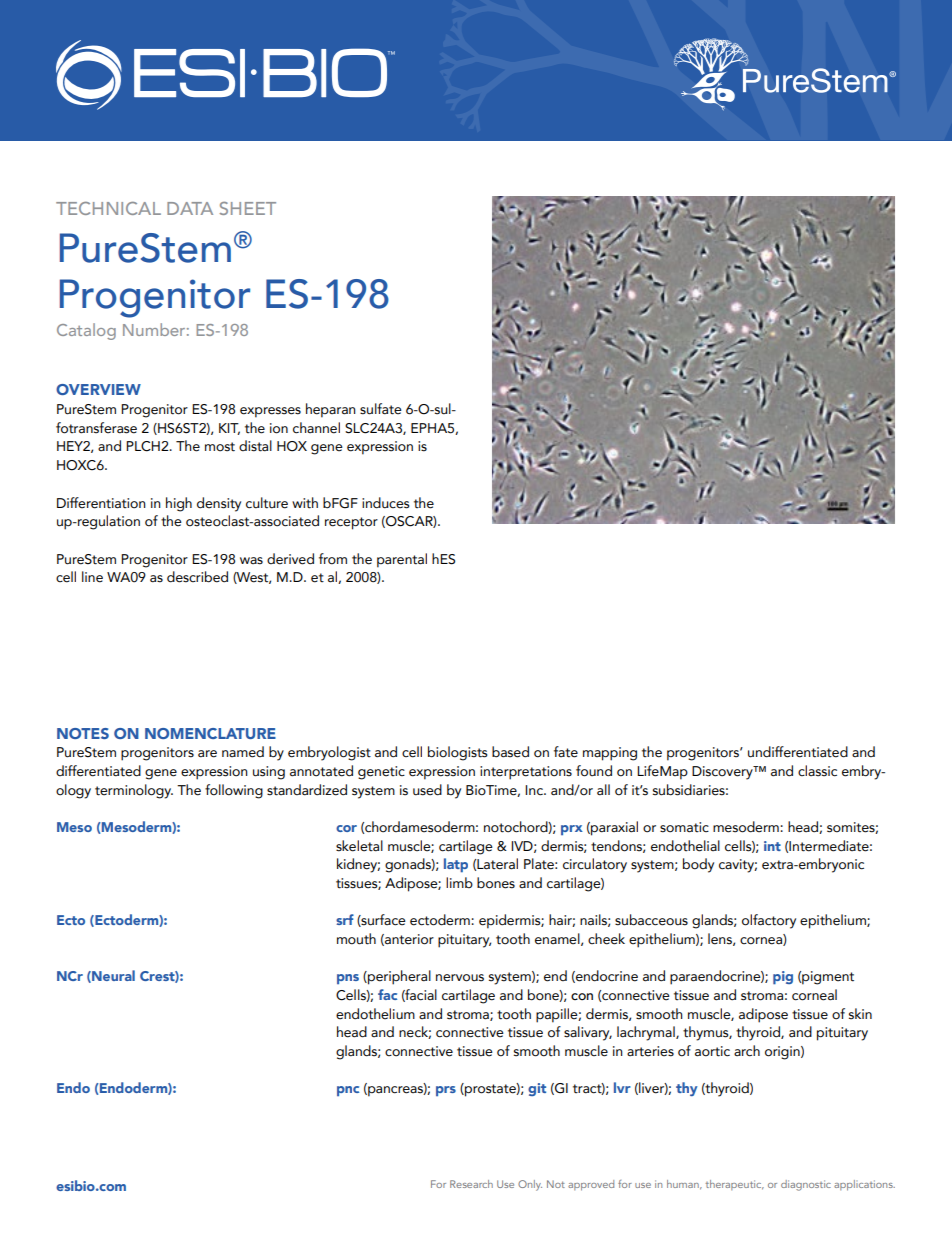 The width and height of the screenshot is (952, 1233). What do you see at coordinates (348, 1091) in the screenshot?
I see `pnc` at bounding box center [348, 1091].
